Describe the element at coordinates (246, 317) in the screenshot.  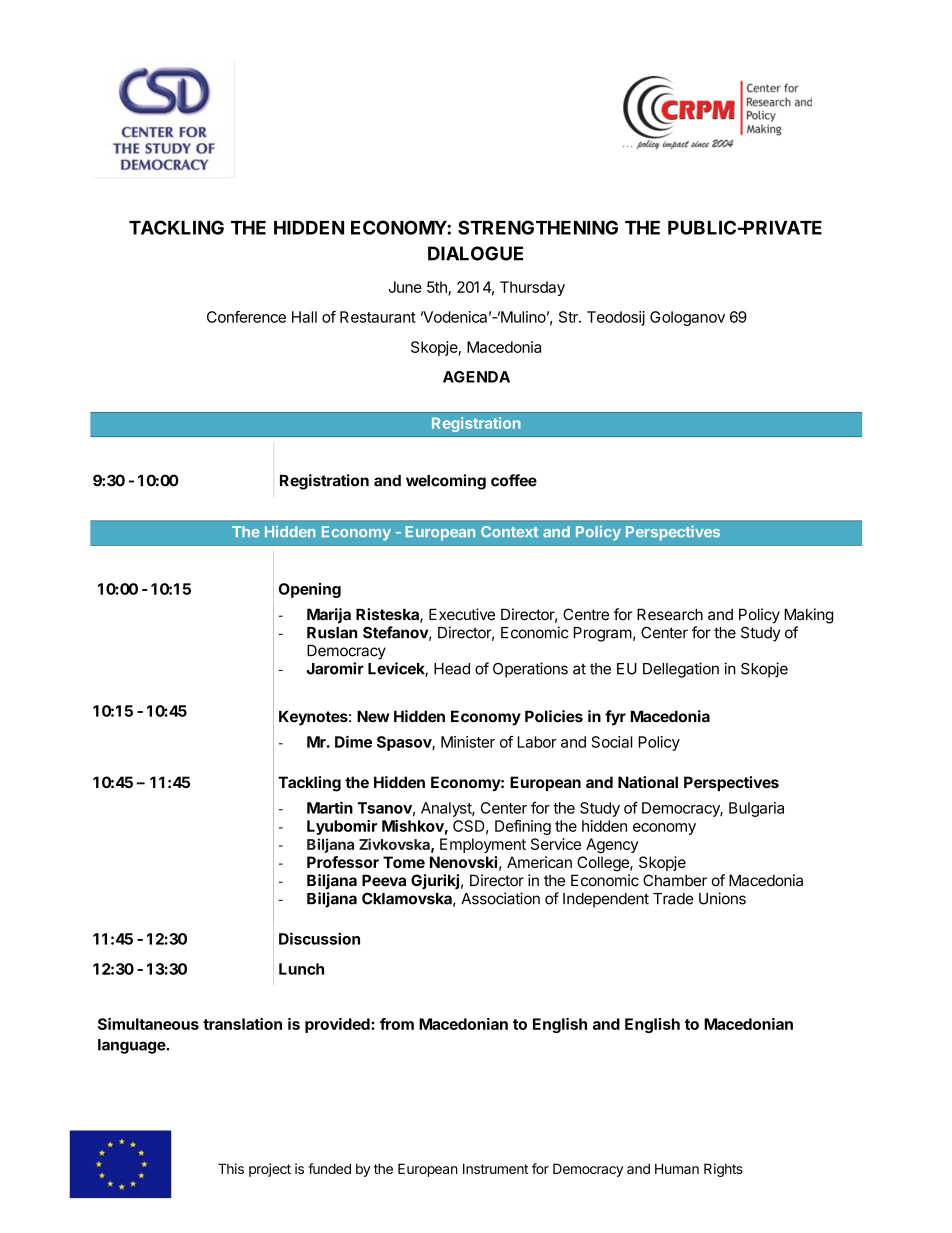
I see `Conference` at that location.
